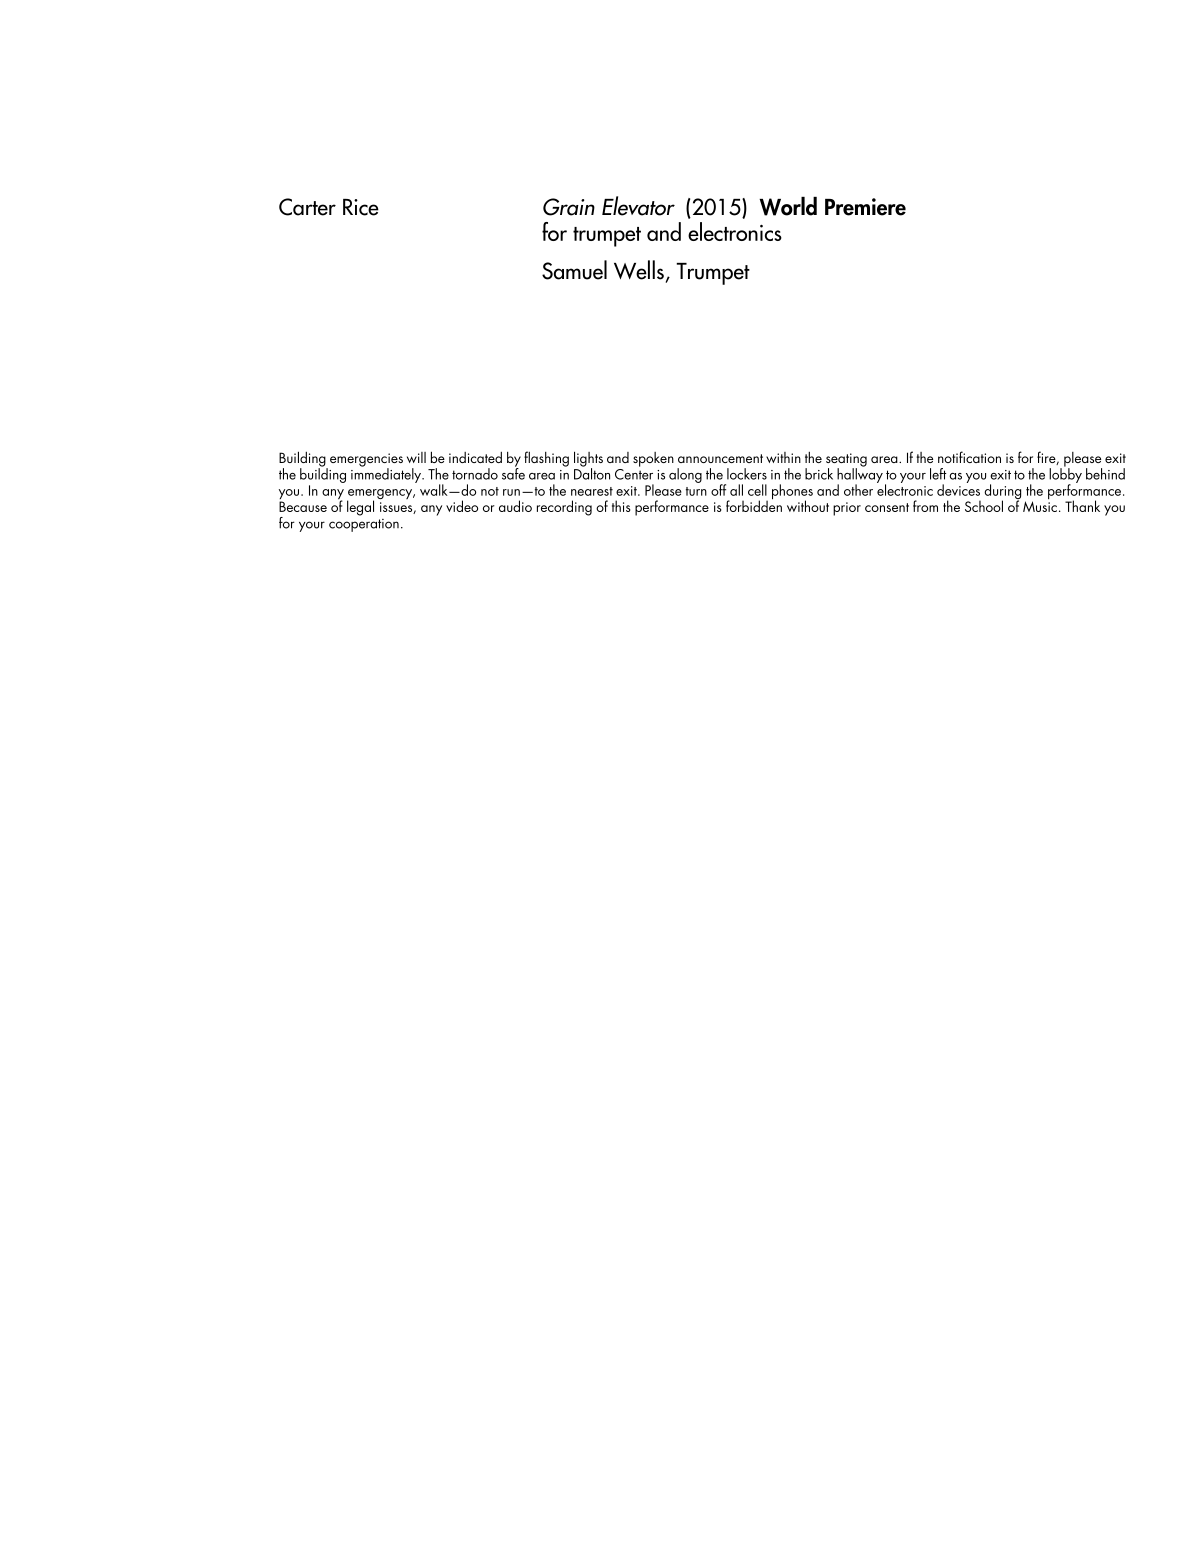 This page has width=1196, height=1547. Describe the element at coordinates (754, 505) in the page. I see `forbidden` at that location.
